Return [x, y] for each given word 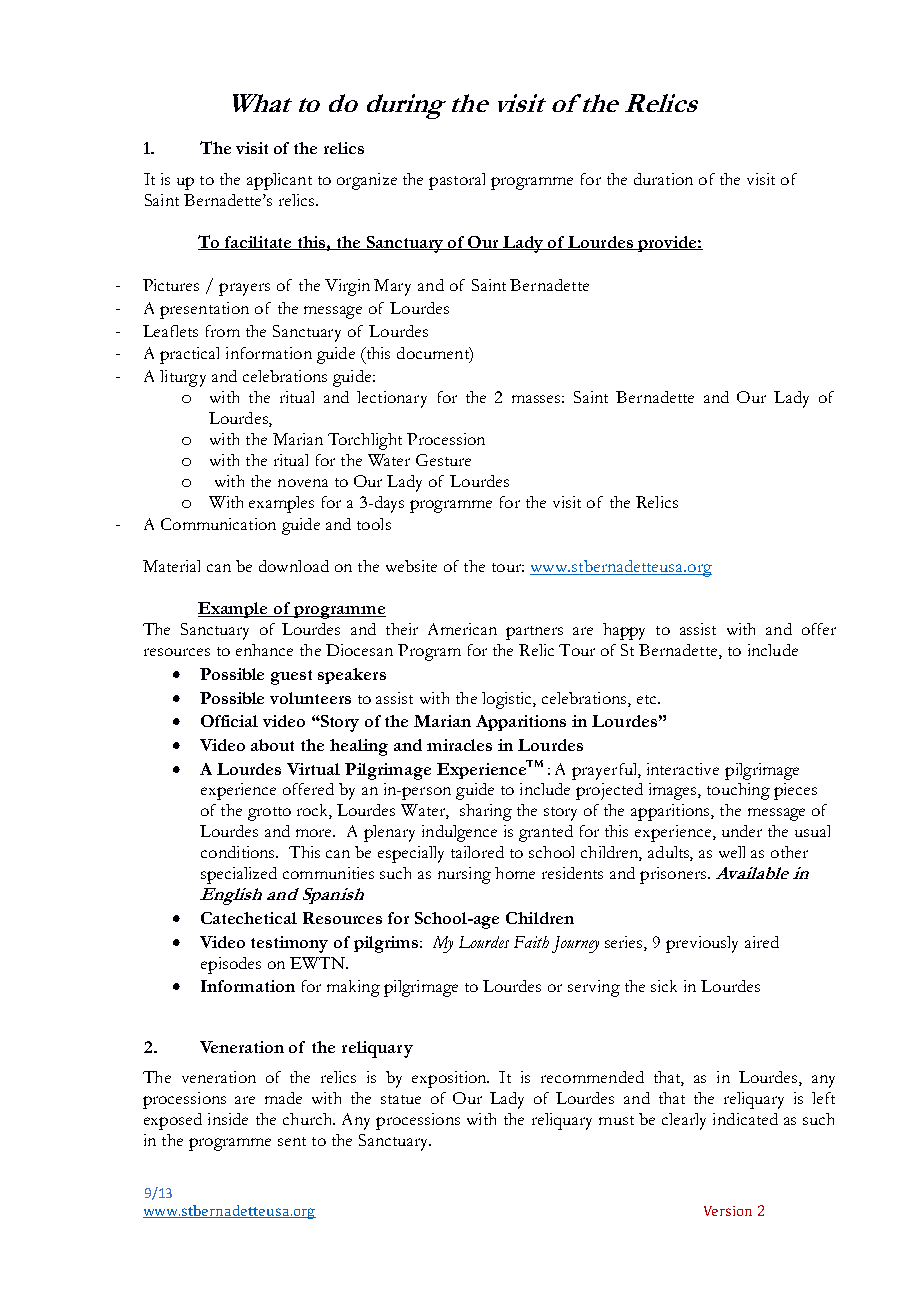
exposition [450, 1079]
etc [648, 699]
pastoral [457, 181]
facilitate [259, 243]
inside [228, 1119]
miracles [459, 745]
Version [728, 1211]
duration [663, 179]
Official [229, 721]
